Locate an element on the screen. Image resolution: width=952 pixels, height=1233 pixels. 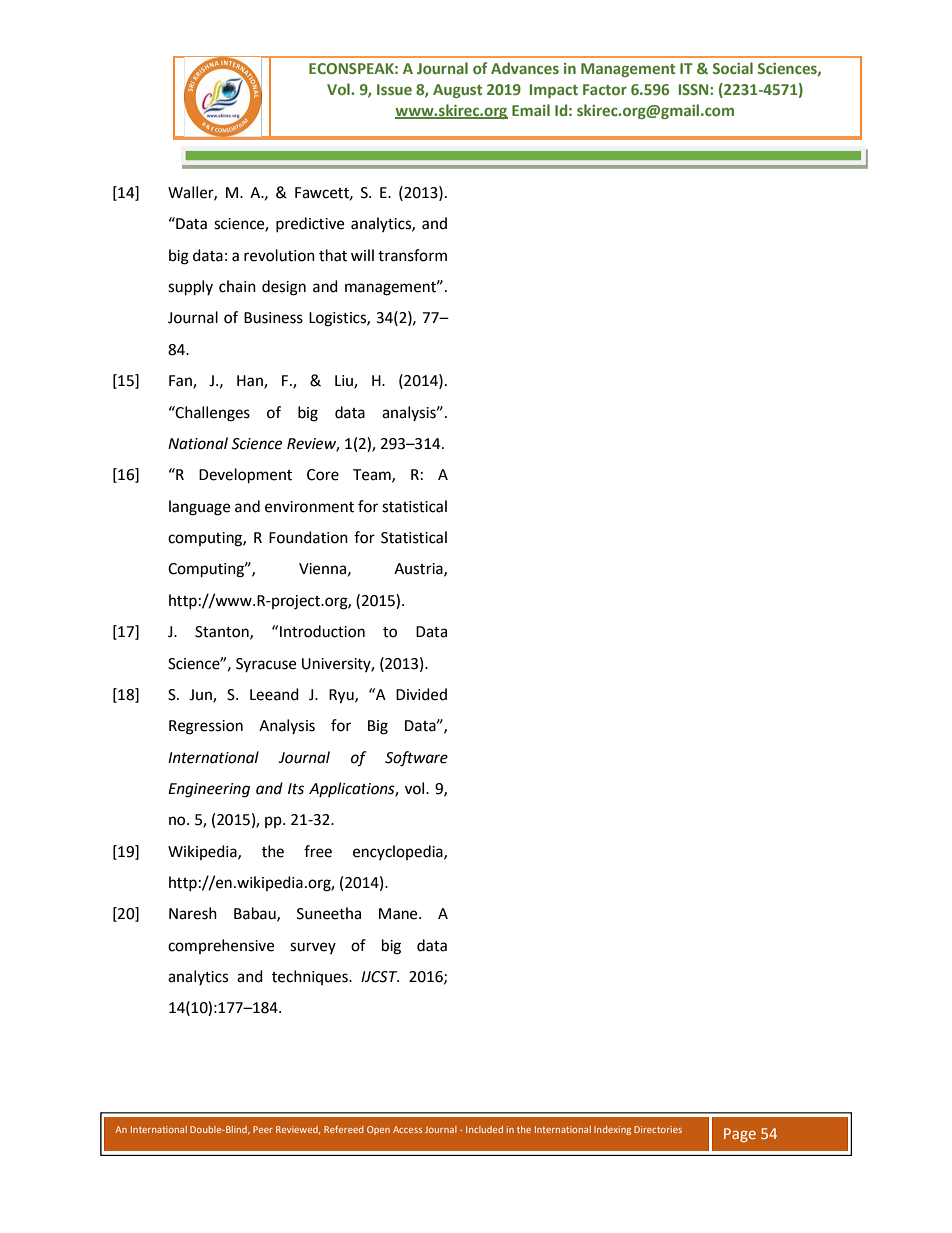
Divided is located at coordinates (421, 694).
